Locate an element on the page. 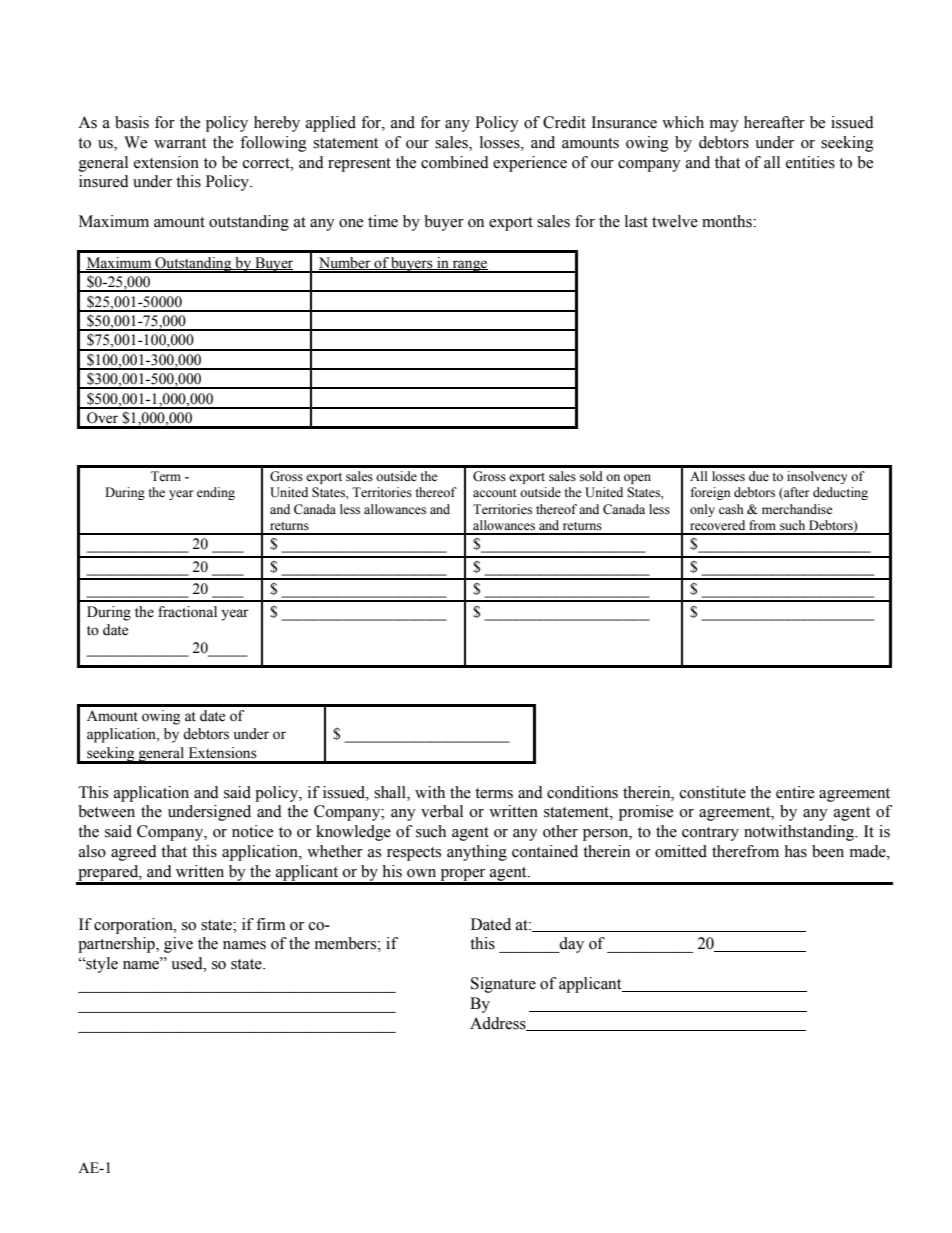  combined is located at coordinates (455, 162).
